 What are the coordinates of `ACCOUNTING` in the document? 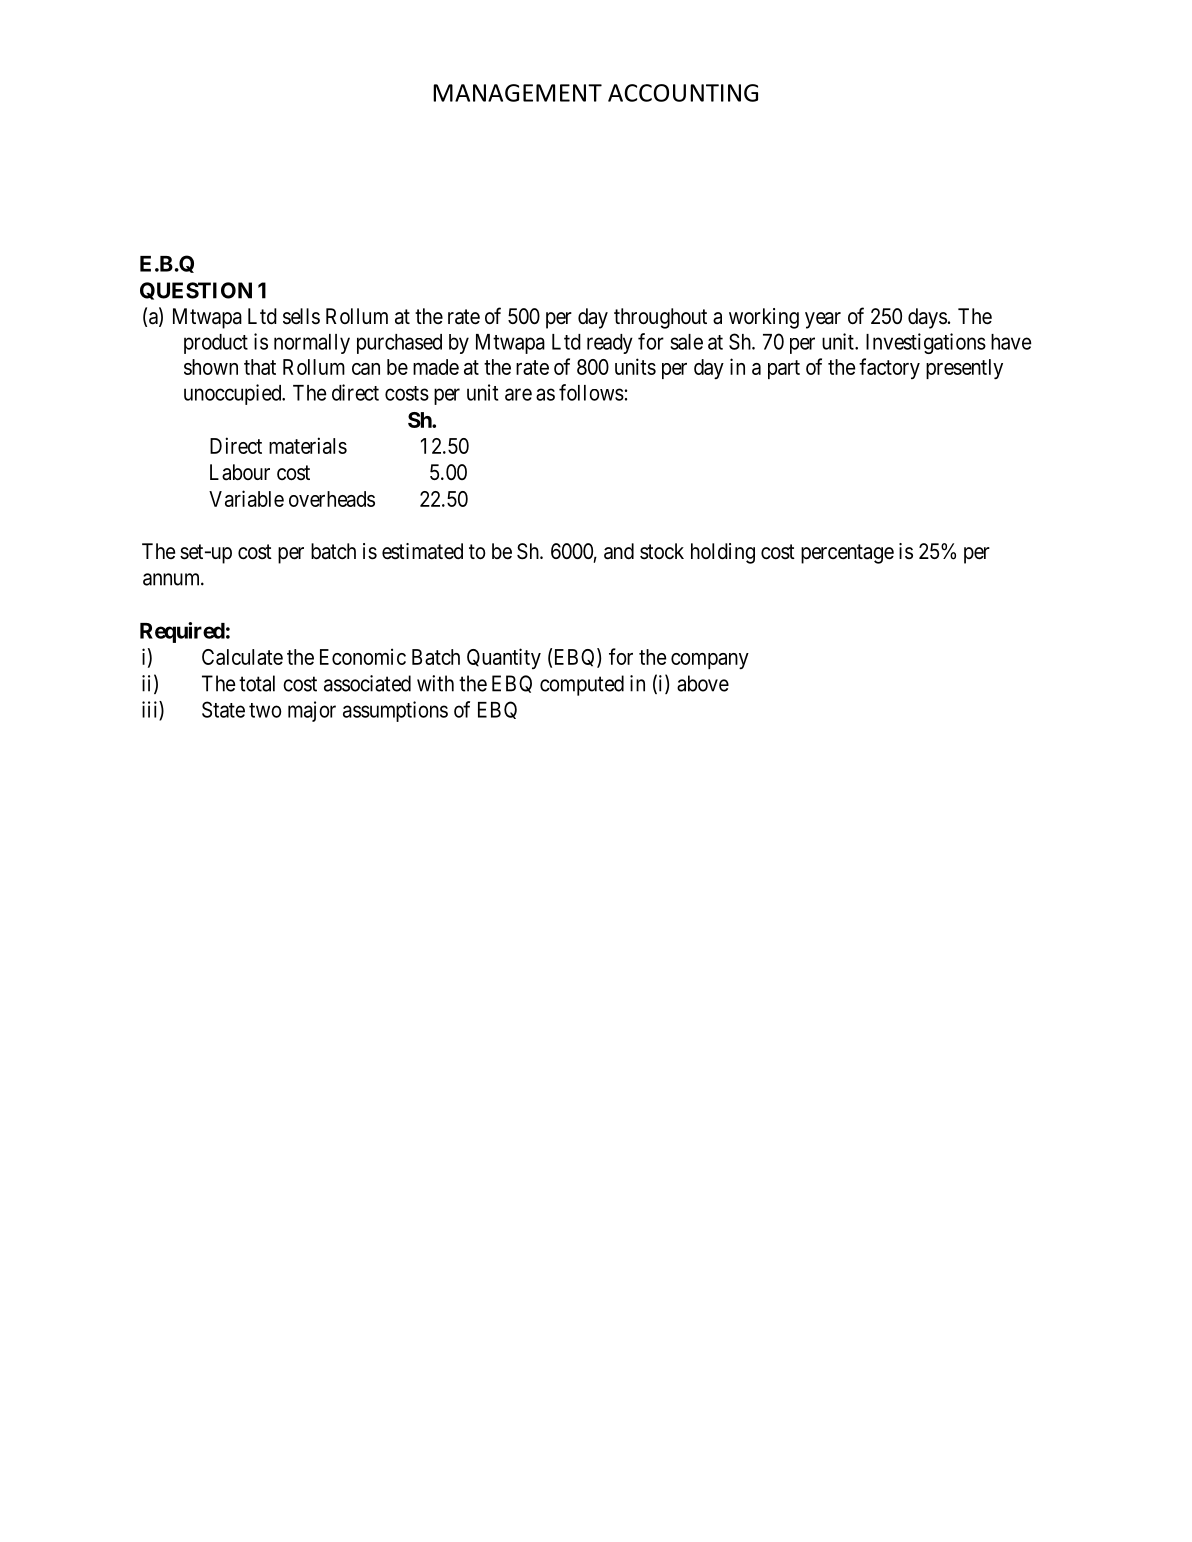 It's located at (683, 93).
